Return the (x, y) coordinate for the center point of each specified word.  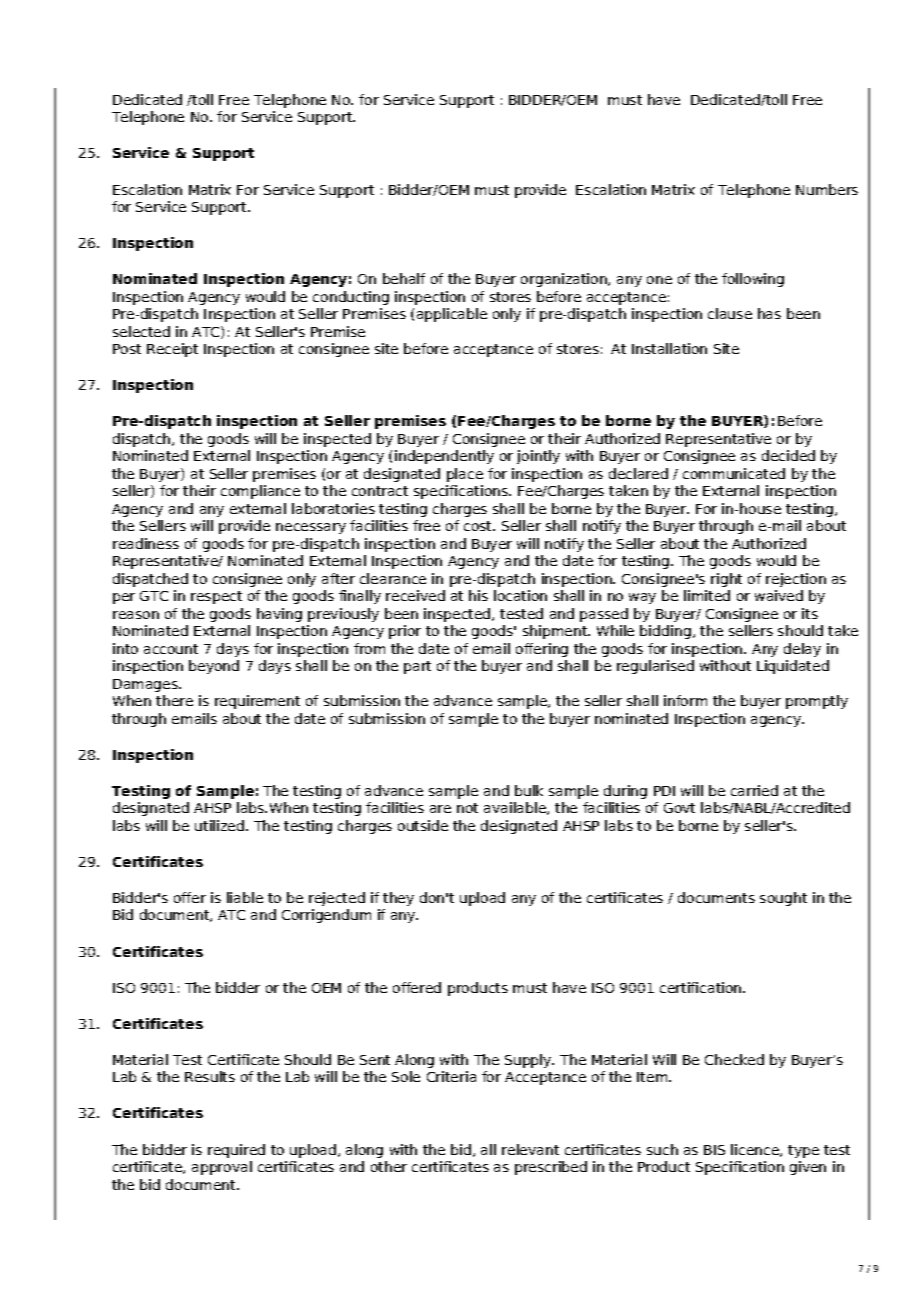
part (417, 667)
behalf (404, 278)
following (753, 280)
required (236, 1151)
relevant (530, 1149)
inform (685, 700)
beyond (214, 667)
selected (141, 331)
